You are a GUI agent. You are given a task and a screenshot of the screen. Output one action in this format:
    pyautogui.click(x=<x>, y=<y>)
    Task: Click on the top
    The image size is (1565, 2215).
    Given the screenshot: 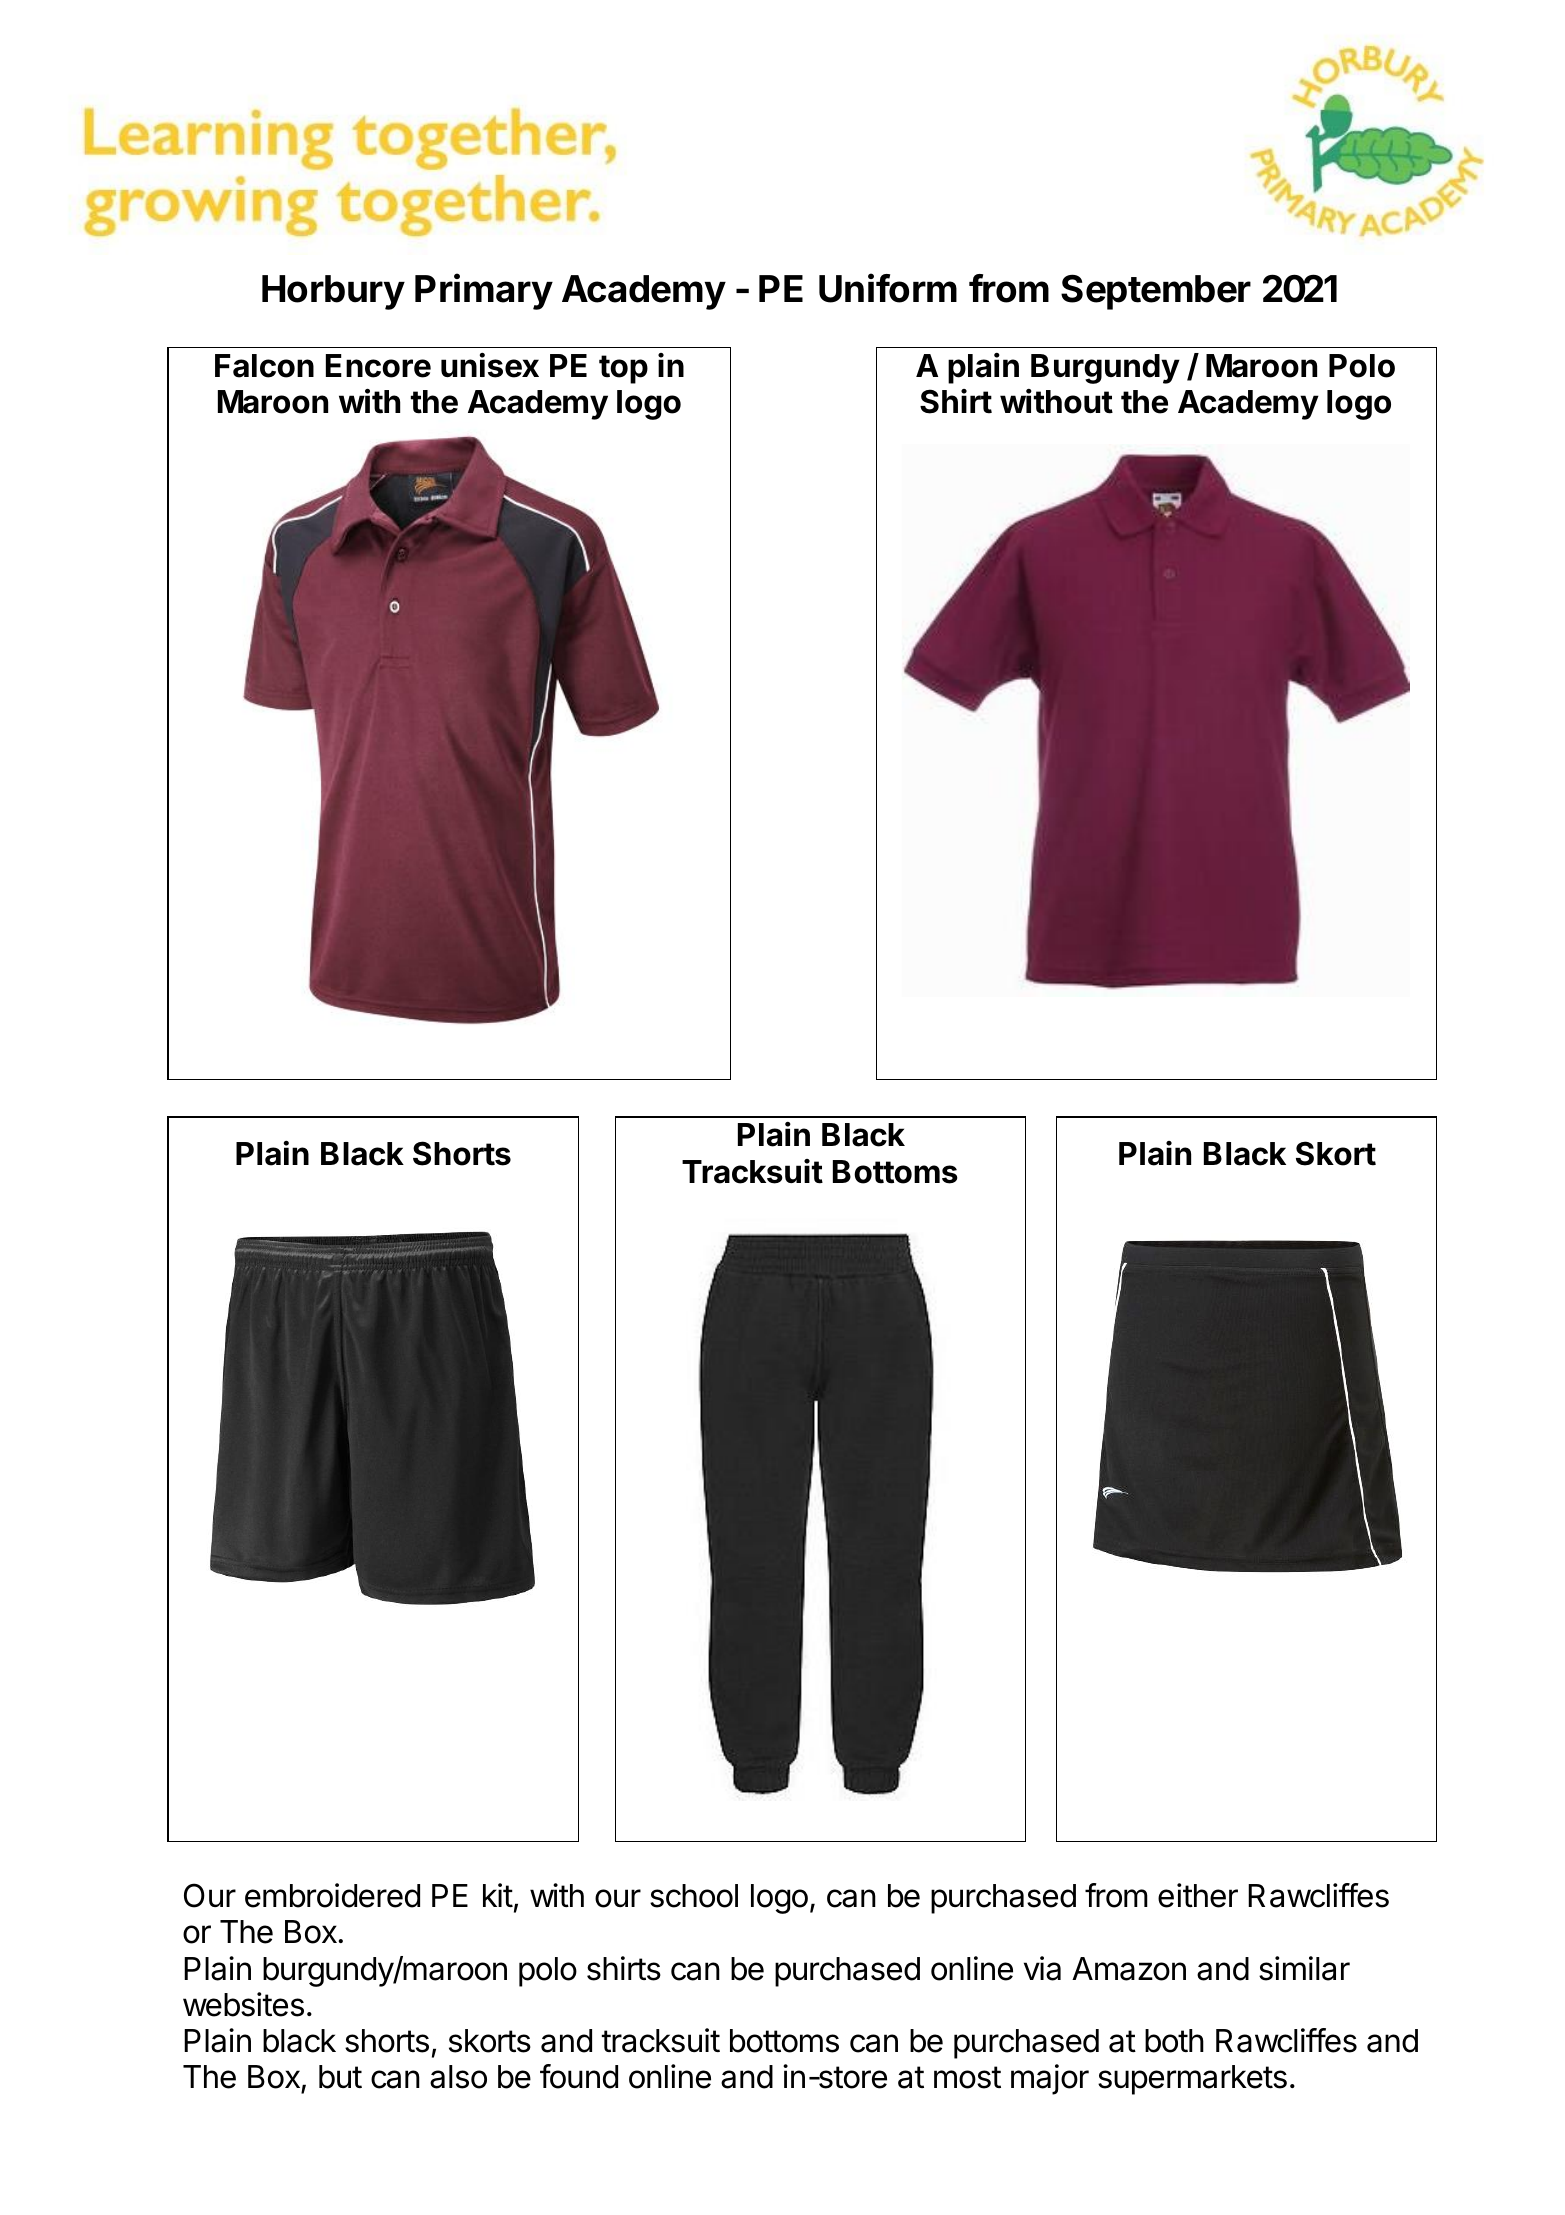 What is the action you would take?
    pyautogui.click(x=623, y=369)
